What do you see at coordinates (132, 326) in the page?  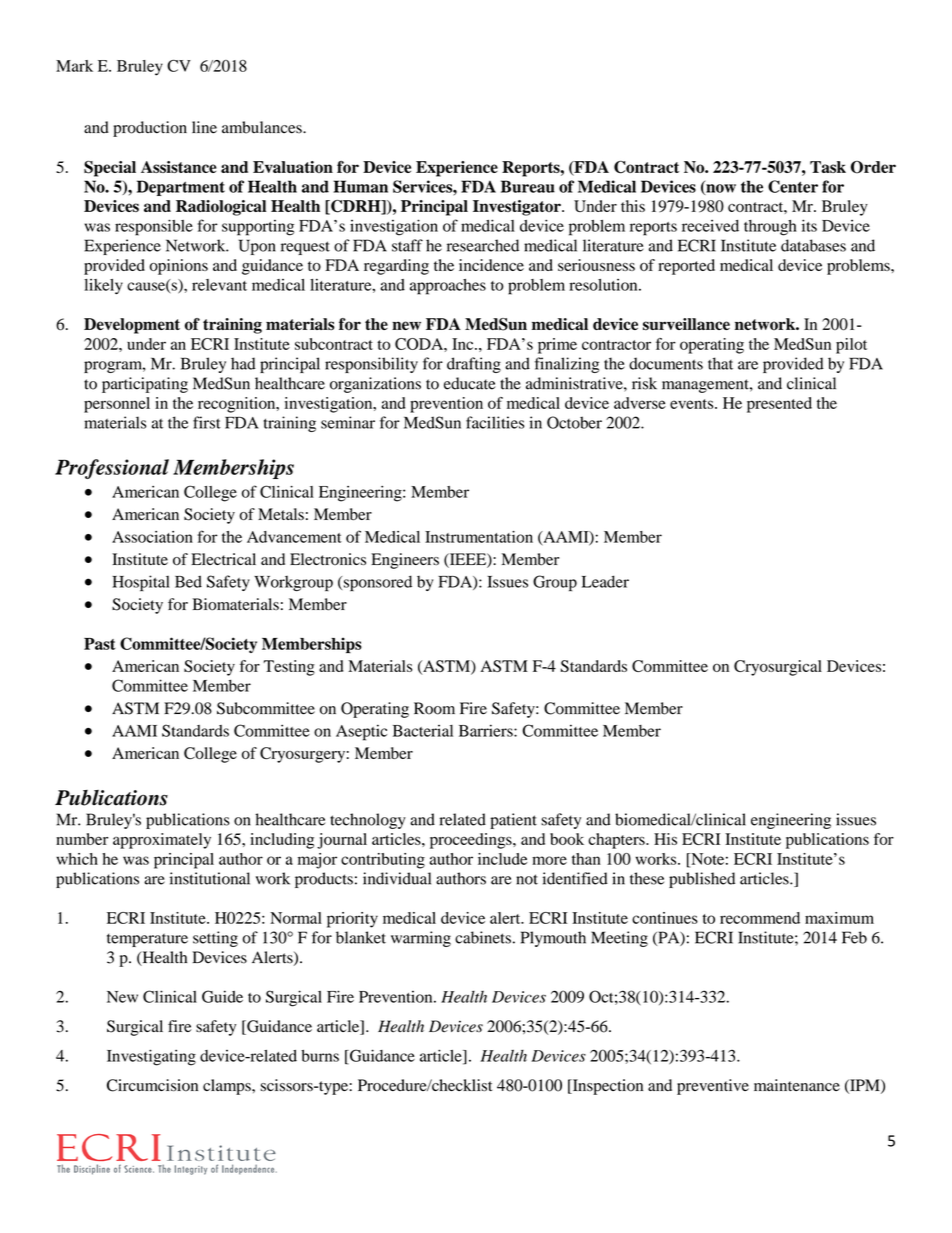 I see `Development` at bounding box center [132, 326].
